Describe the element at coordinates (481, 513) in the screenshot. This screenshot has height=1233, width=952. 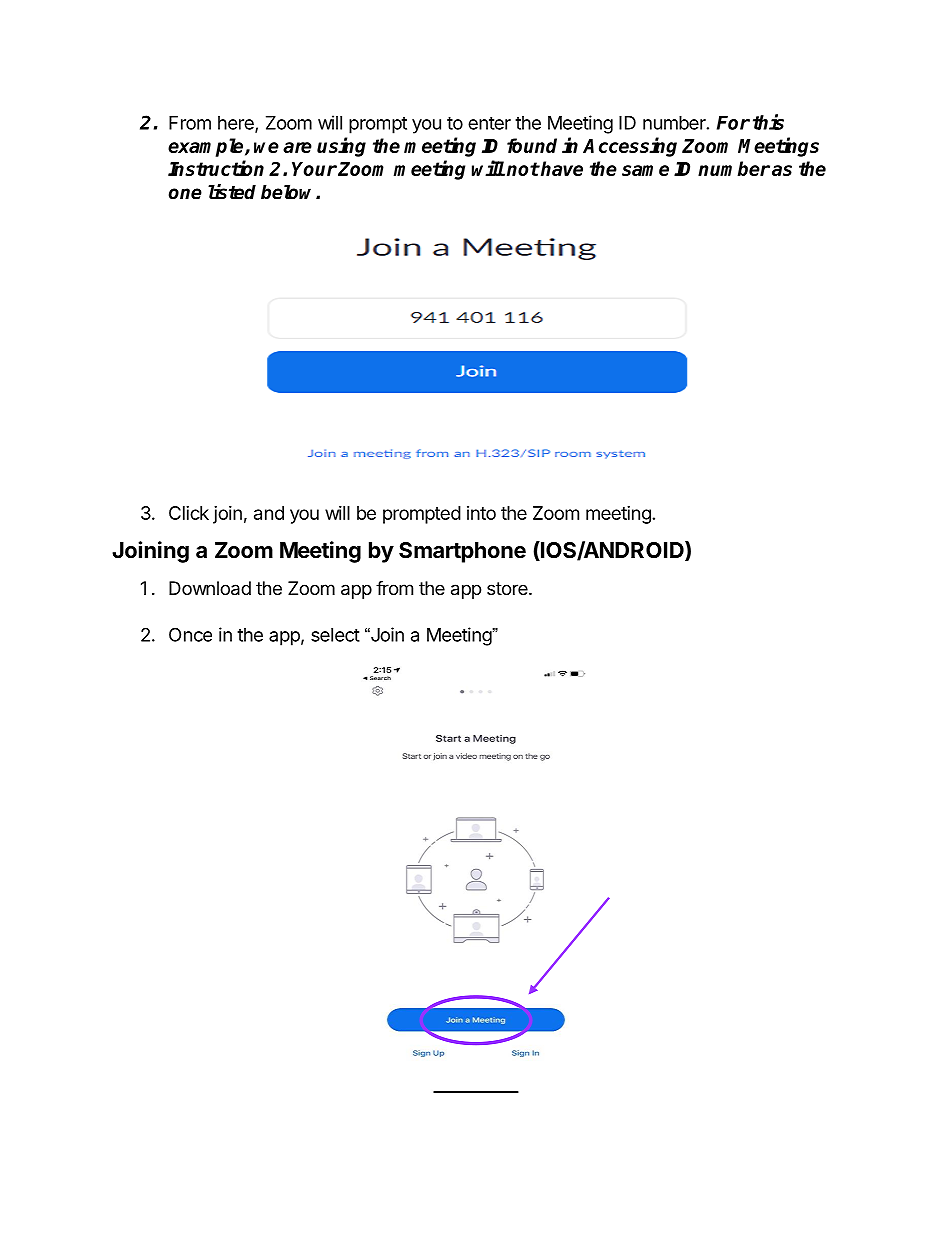
I see `into` at that location.
